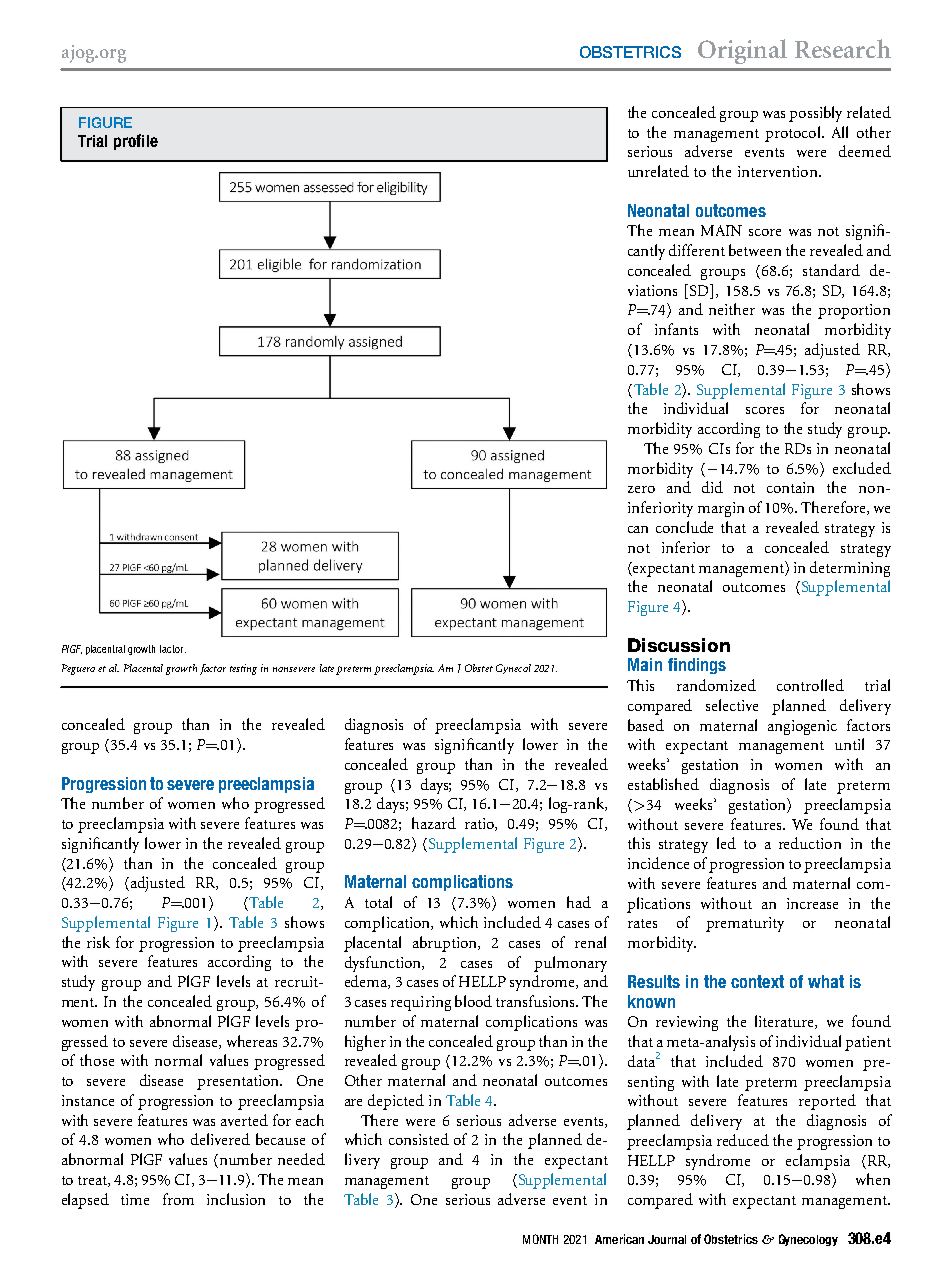 Image resolution: width=952 pixels, height=1280 pixels. Describe the element at coordinates (810, 685) in the image. I see `controlled` at that location.
